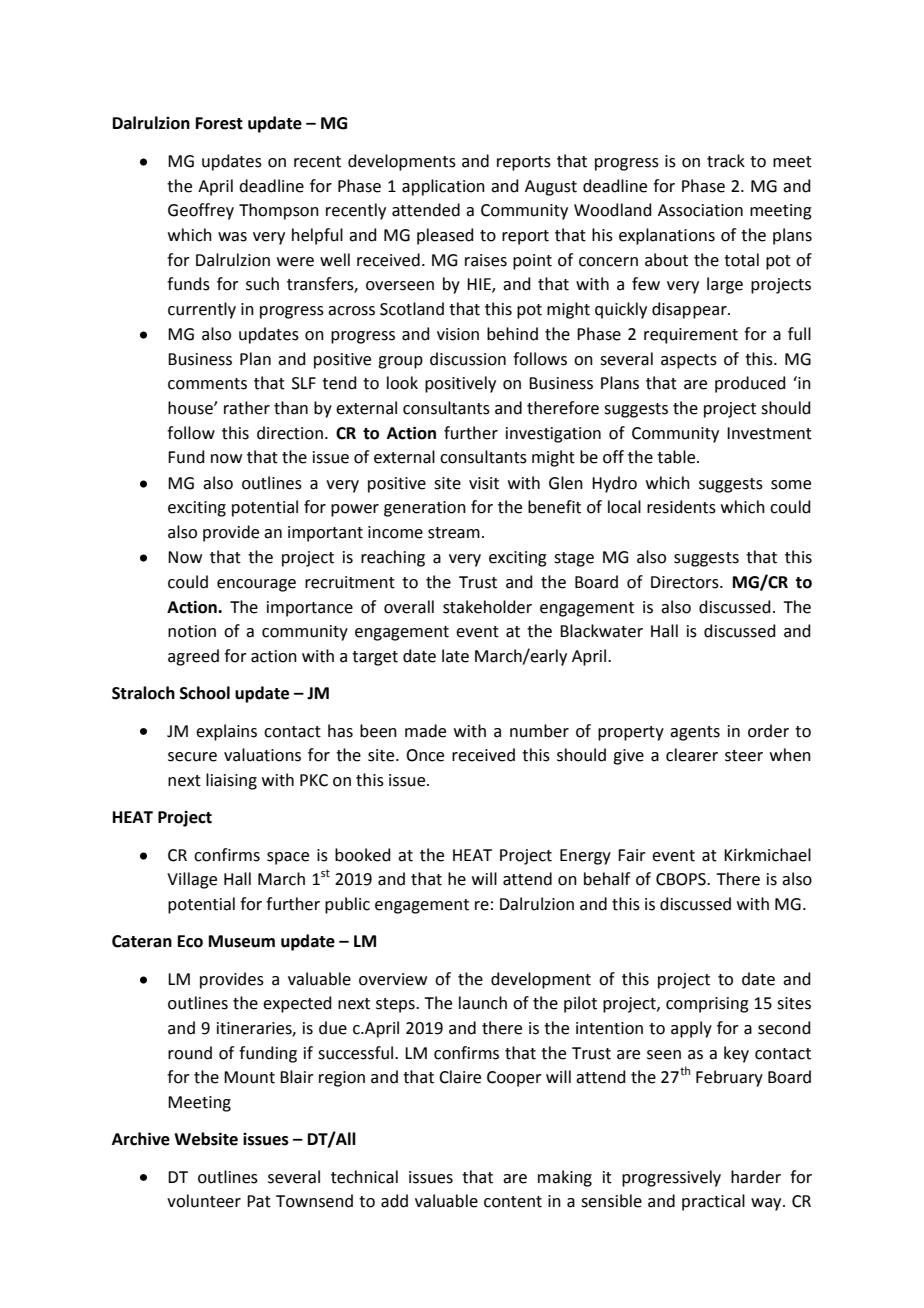 This page has height=1308, width=924. I want to click on Forest, so click(219, 123).
